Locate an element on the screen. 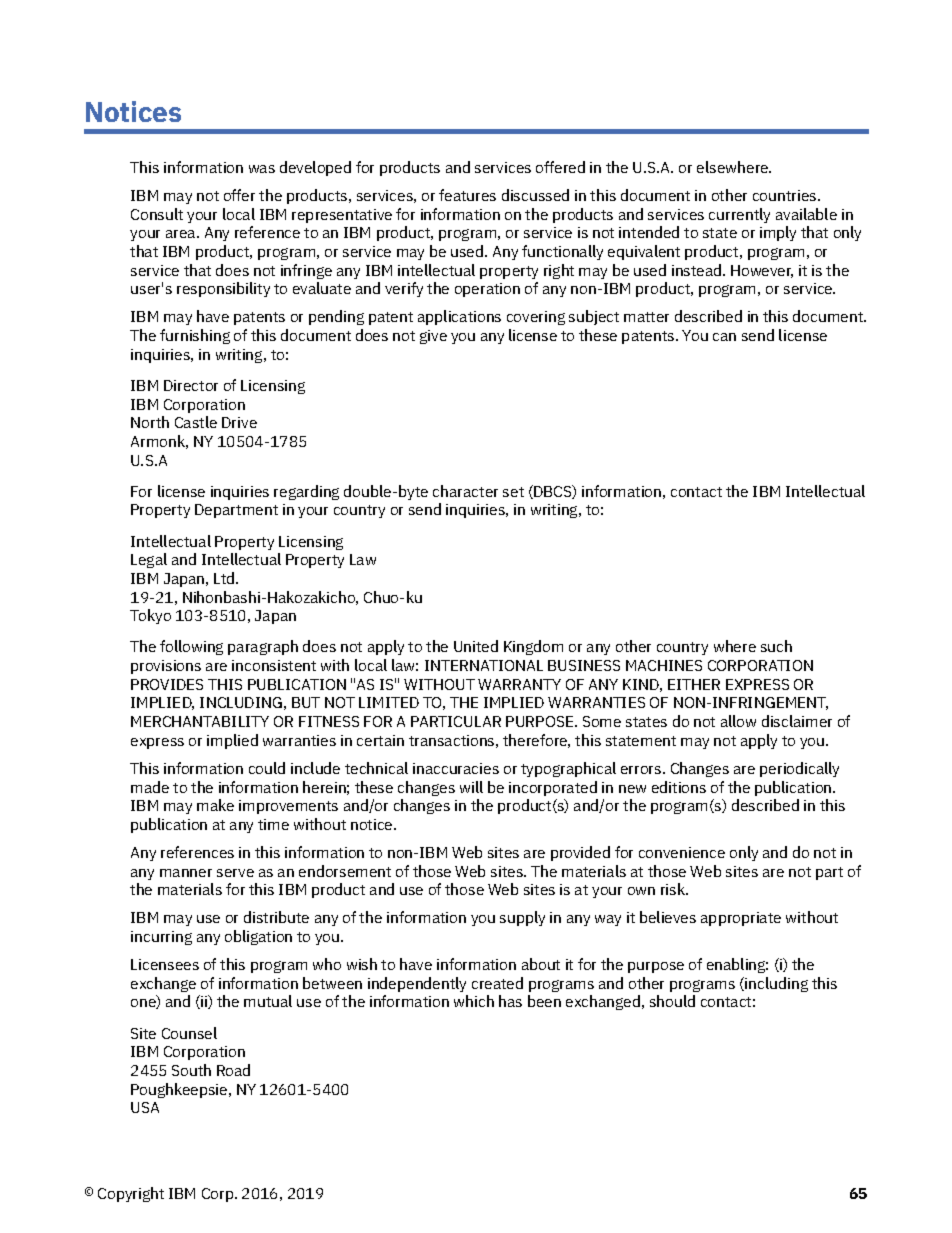  which is located at coordinates (474, 1001).
